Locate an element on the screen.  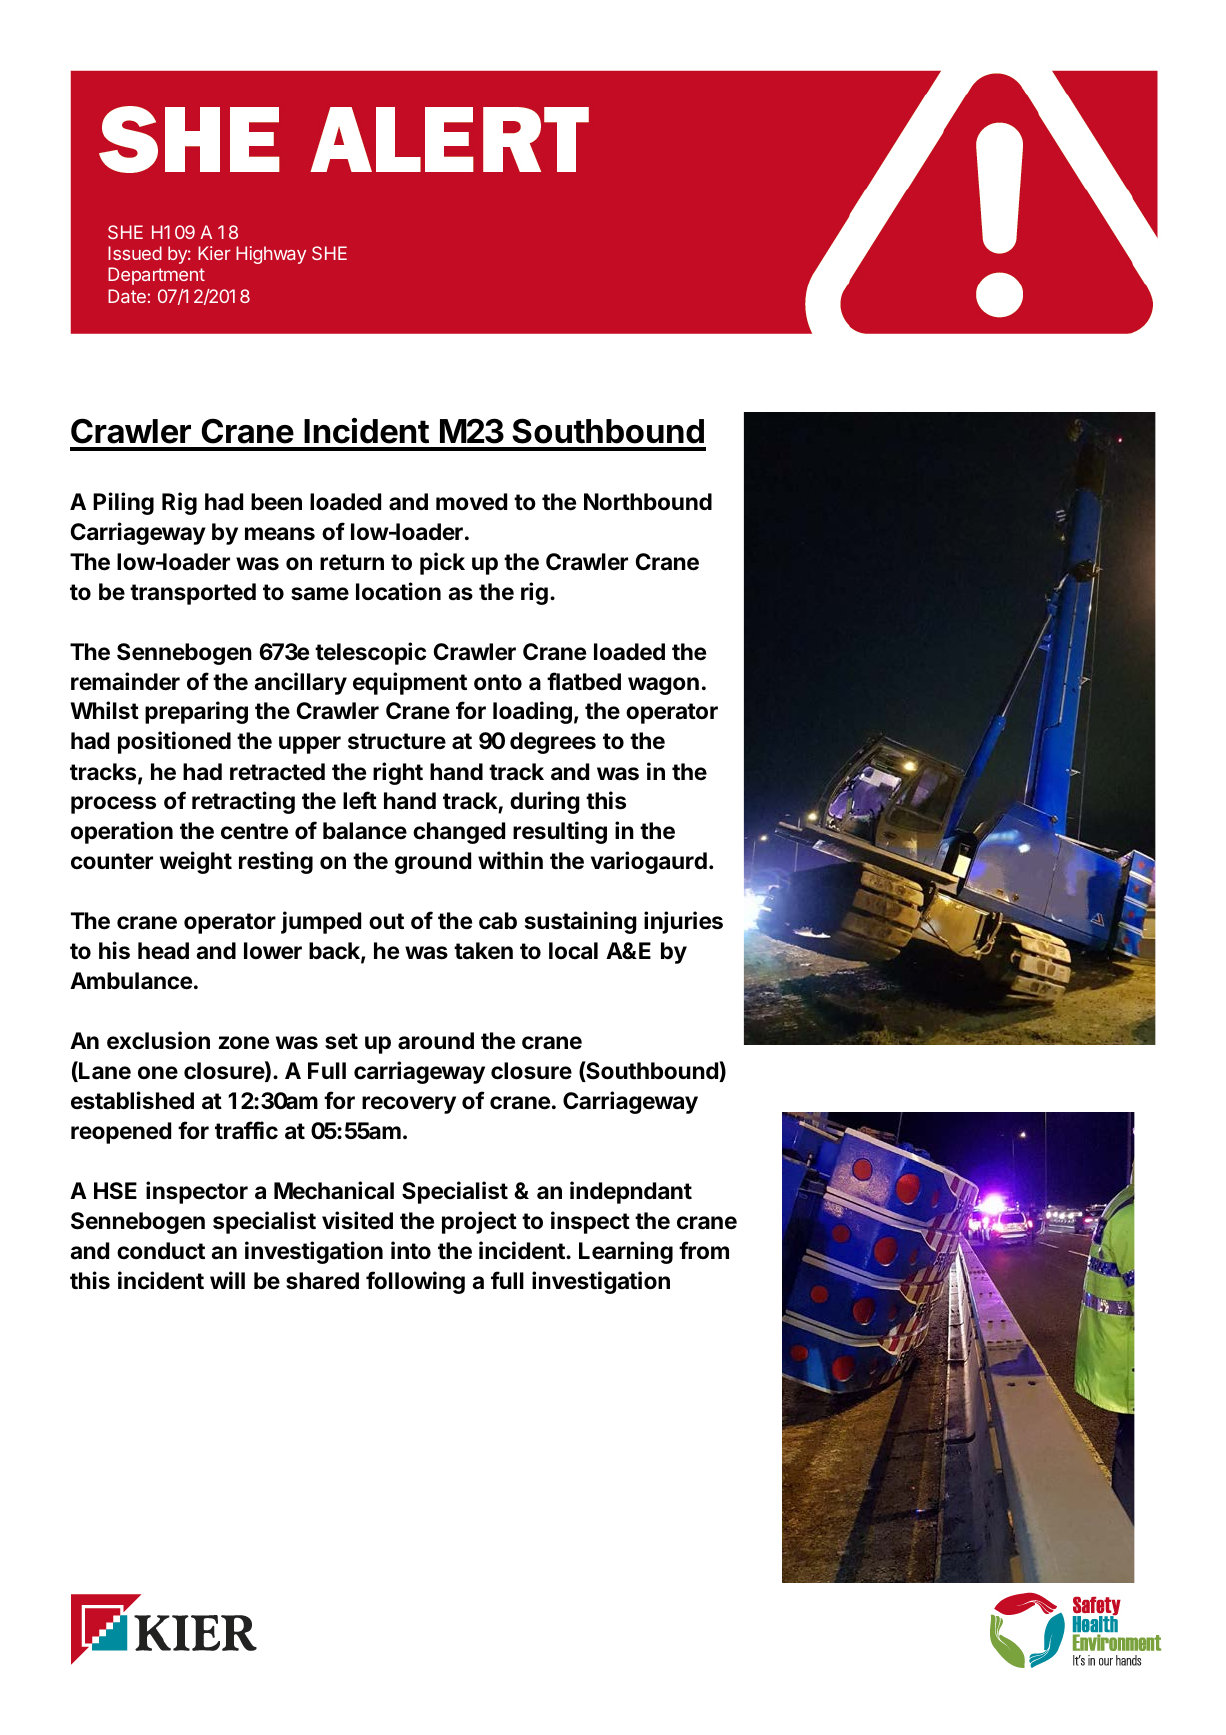
wagon is located at coordinates (663, 686).
